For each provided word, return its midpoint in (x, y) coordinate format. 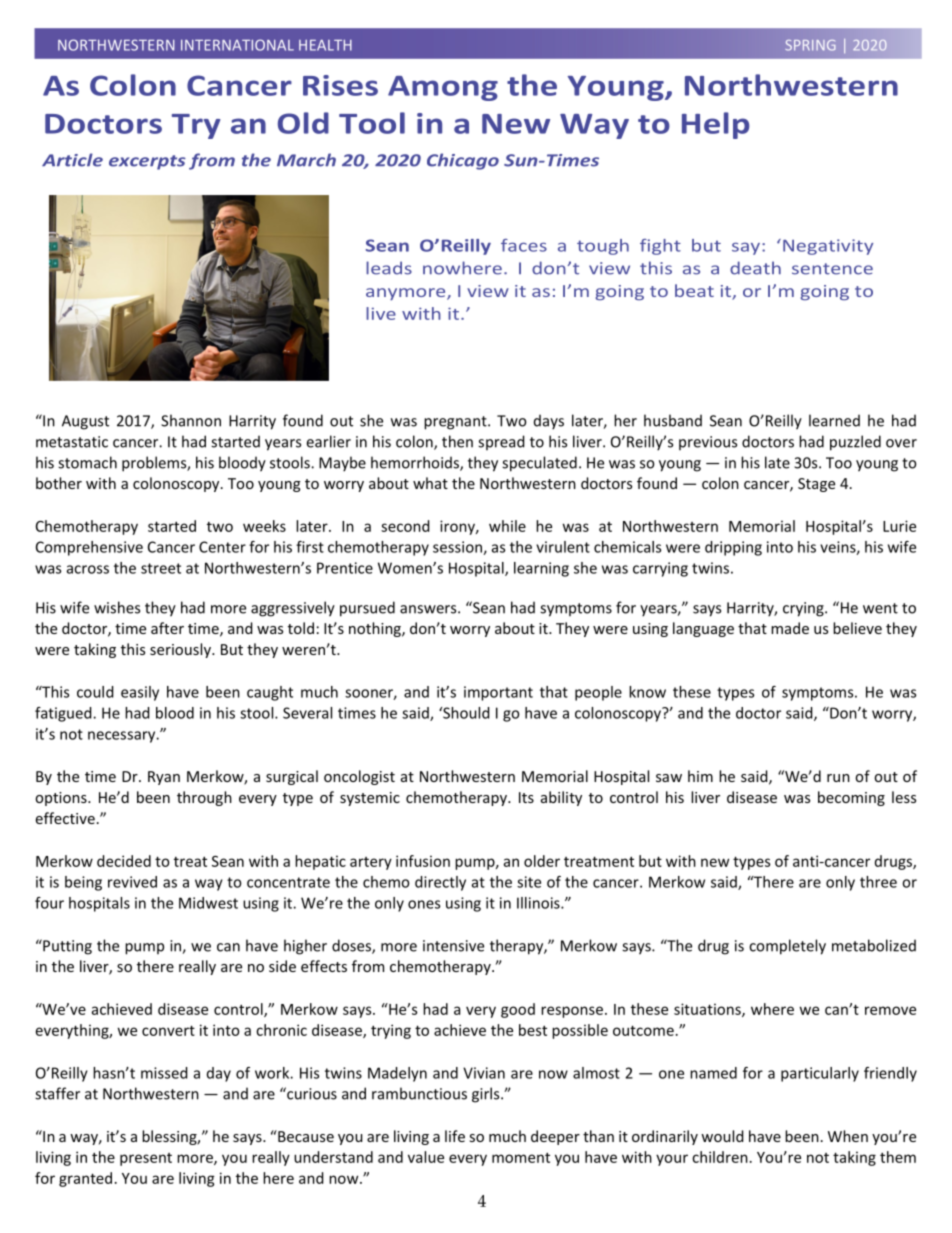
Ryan (164, 778)
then (457, 441)
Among (443, 88)
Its (526, 797)
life (455, 1136)
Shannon (191, 420)
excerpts (147, 162)
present (146, 1159)
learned (834, 420)
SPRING (810, 45)
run (838, 778)
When (848, 1136)
